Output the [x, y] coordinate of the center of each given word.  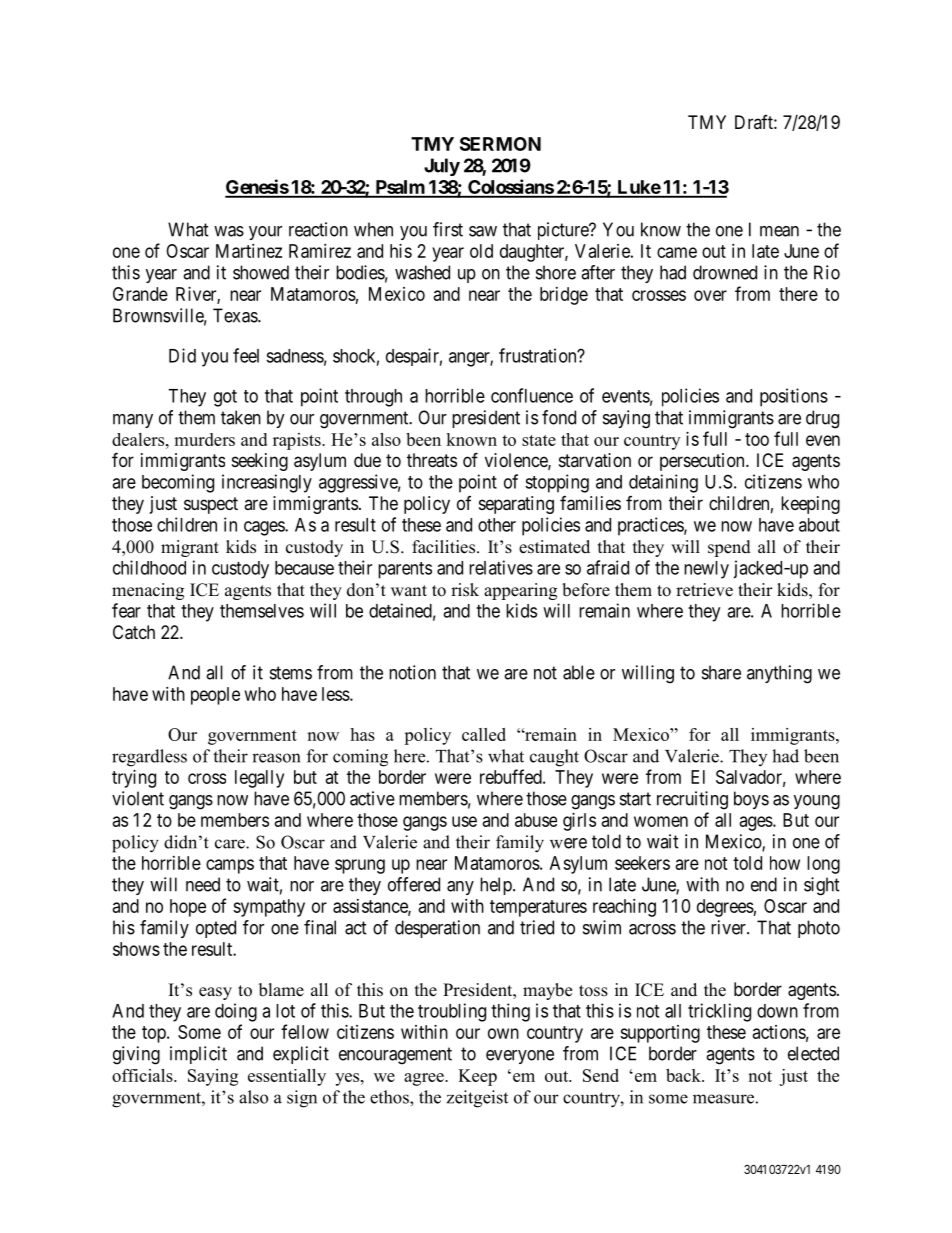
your [265, 233]
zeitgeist [477, 1099]
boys [751, 800]
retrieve [704, 590]
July [442, 167]
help [497, 886]
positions [794, 397]
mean [779, 231]
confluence [532, 395]
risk [465, 590]
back [684, 1075]
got [225, 398]
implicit [198, 1055]
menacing [148, 591]
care [231, 844]
